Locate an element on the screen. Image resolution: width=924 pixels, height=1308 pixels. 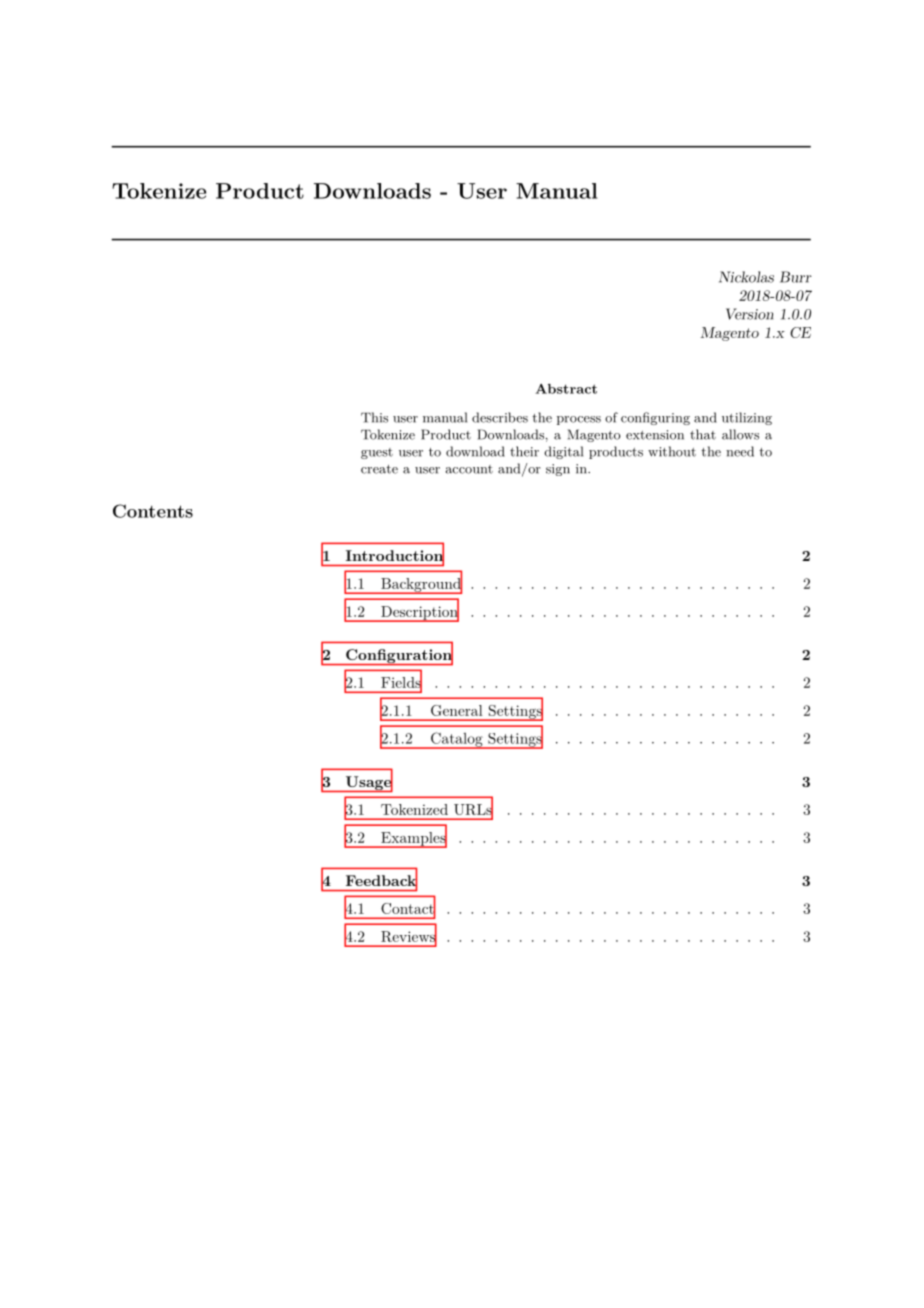
This is located at coordinates (374, 417).
